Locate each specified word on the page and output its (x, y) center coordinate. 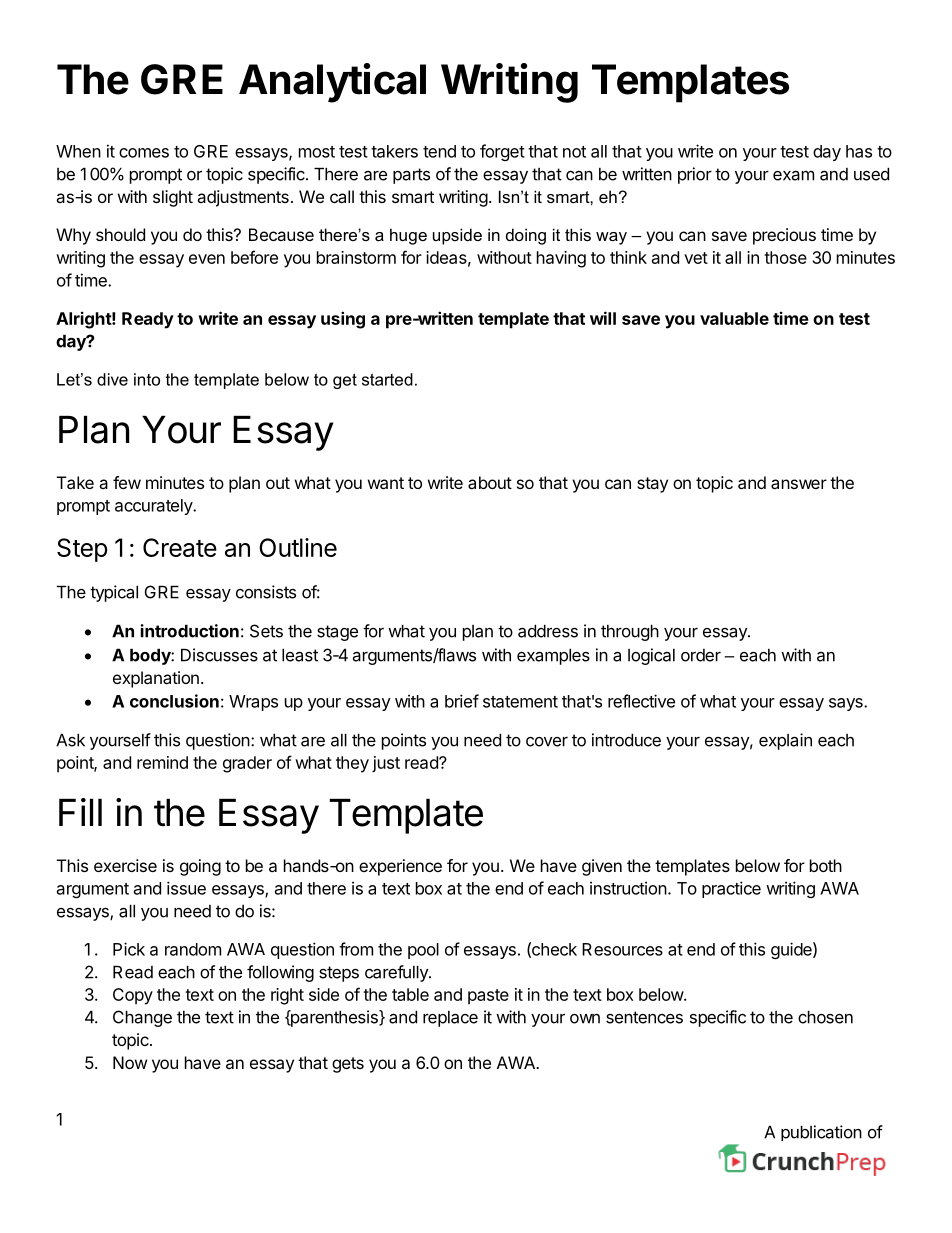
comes (144, 153)
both (826, 865)
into (147, 379)
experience (400, 867)
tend (439, 151)
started (387, 379)
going (200, 867)
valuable (734, 318)
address (548, 631)
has (859, 151)
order (701, 655)
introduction (189, 631)
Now (130, 1062)
